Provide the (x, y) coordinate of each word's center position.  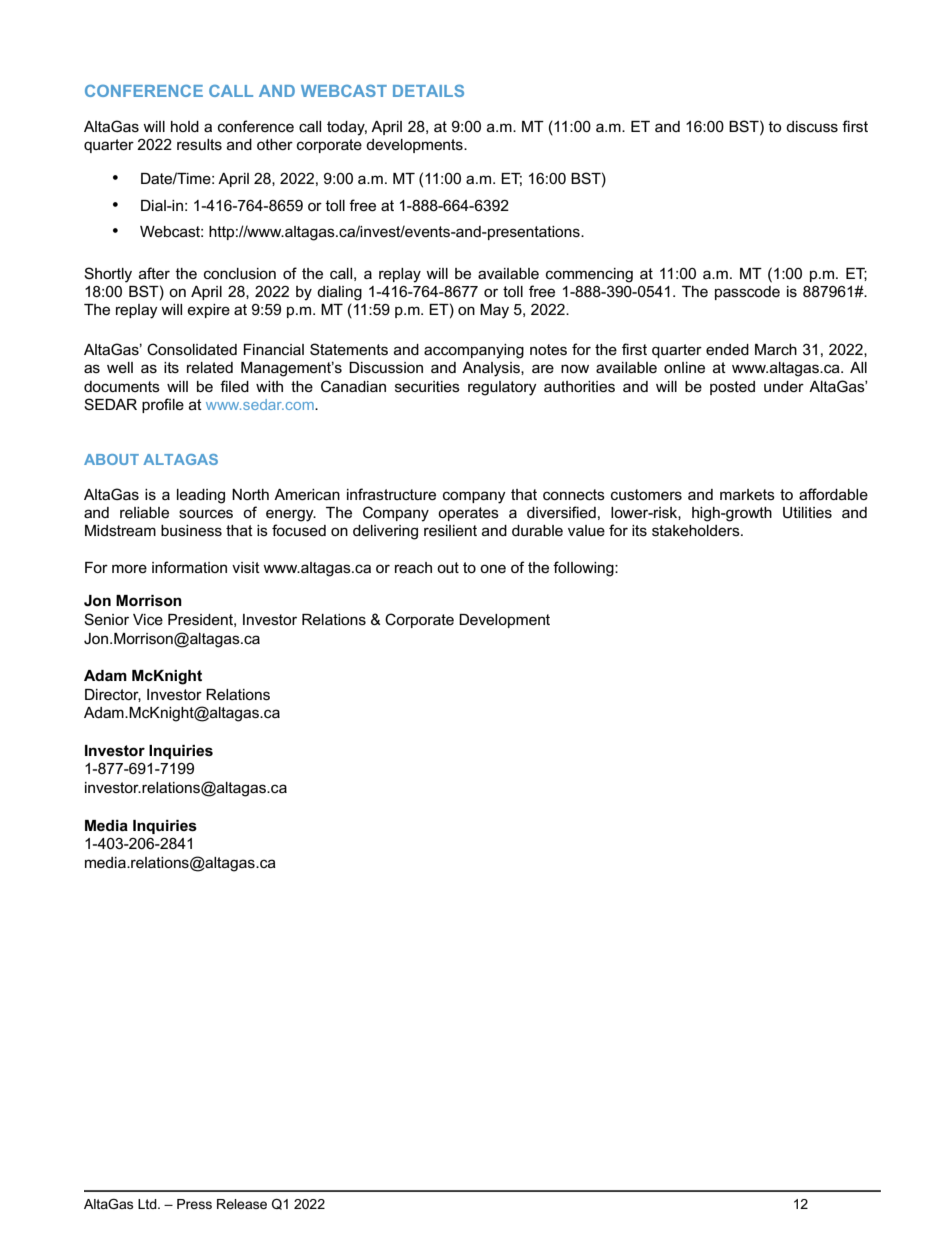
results (199, 144)
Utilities (807, 513)
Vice (148, 619)
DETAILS (428, 90)
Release (242, 1204)
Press (194, 1204)
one (493, 568)
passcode (747, 293)
